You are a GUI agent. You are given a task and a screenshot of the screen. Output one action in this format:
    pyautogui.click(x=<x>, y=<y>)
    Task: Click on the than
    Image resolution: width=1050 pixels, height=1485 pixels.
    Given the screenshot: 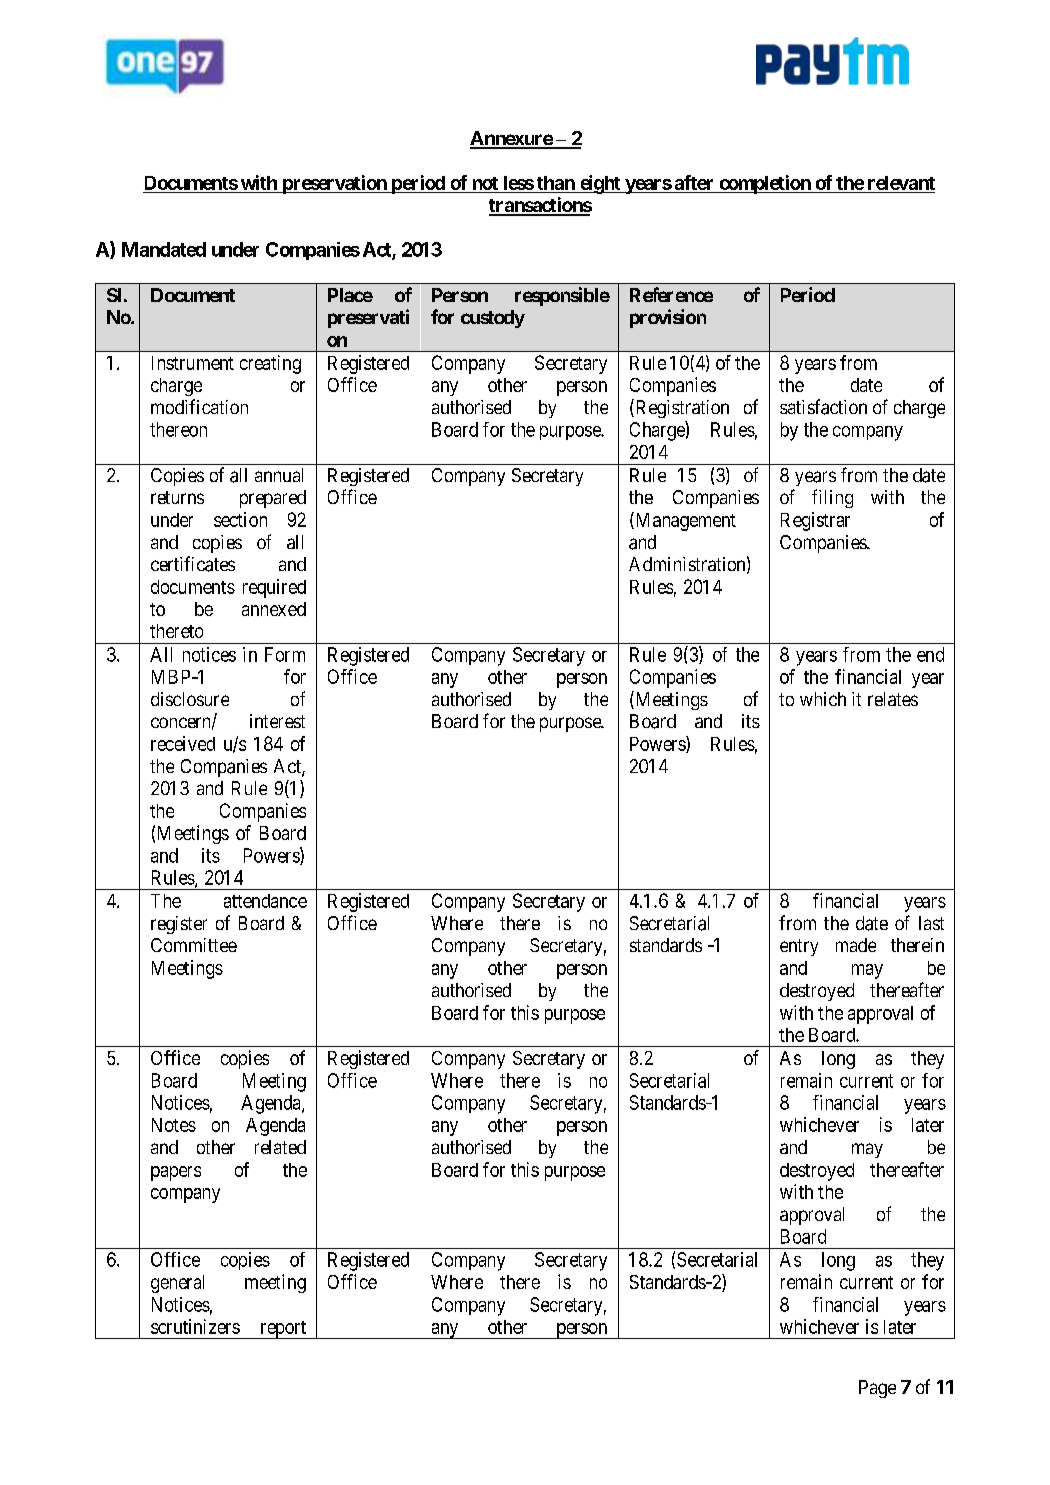 What is the action you would take?
    pyautogui.click(x=556, y=183)
